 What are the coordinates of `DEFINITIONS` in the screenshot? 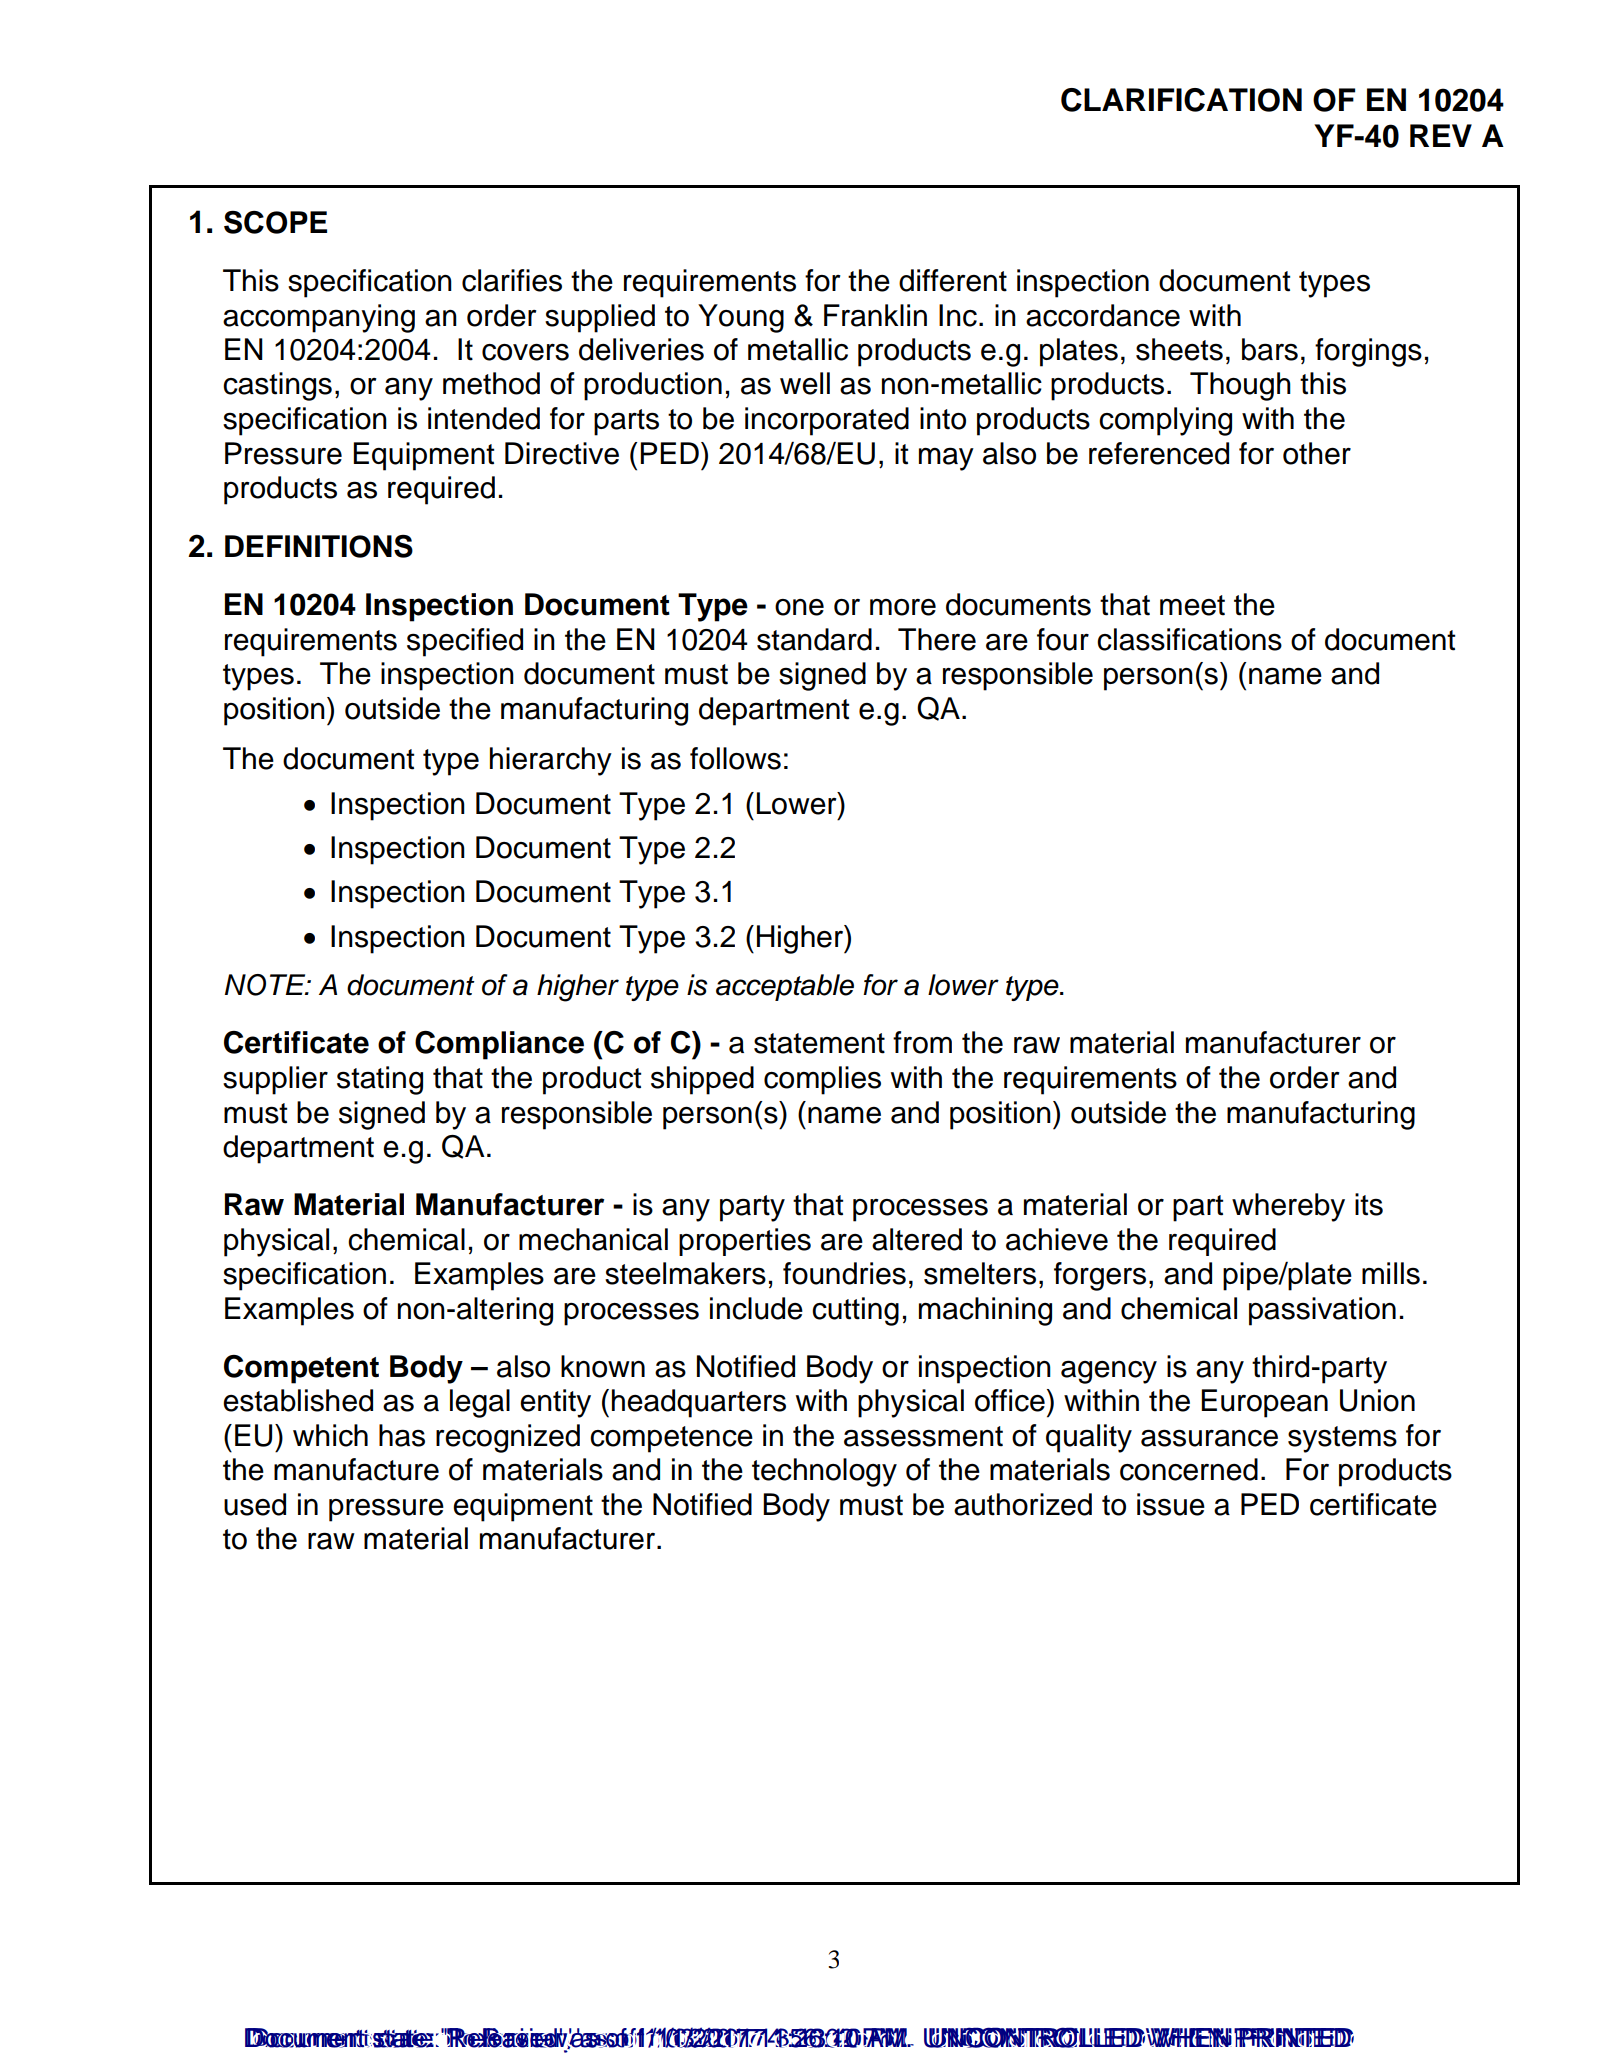 It's located at (319, 546).
